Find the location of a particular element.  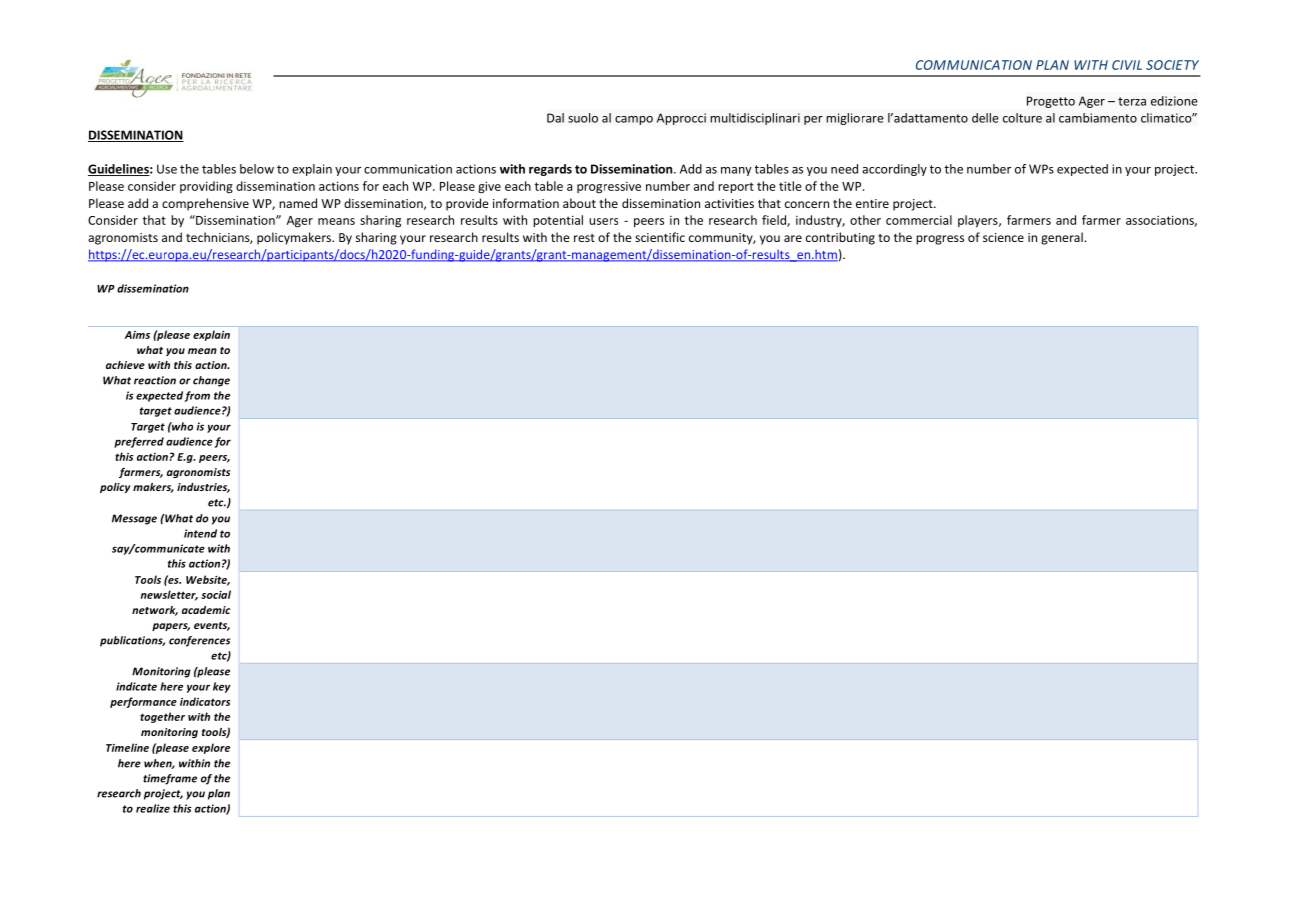

timeframe is located at coordinates (170, 779).
